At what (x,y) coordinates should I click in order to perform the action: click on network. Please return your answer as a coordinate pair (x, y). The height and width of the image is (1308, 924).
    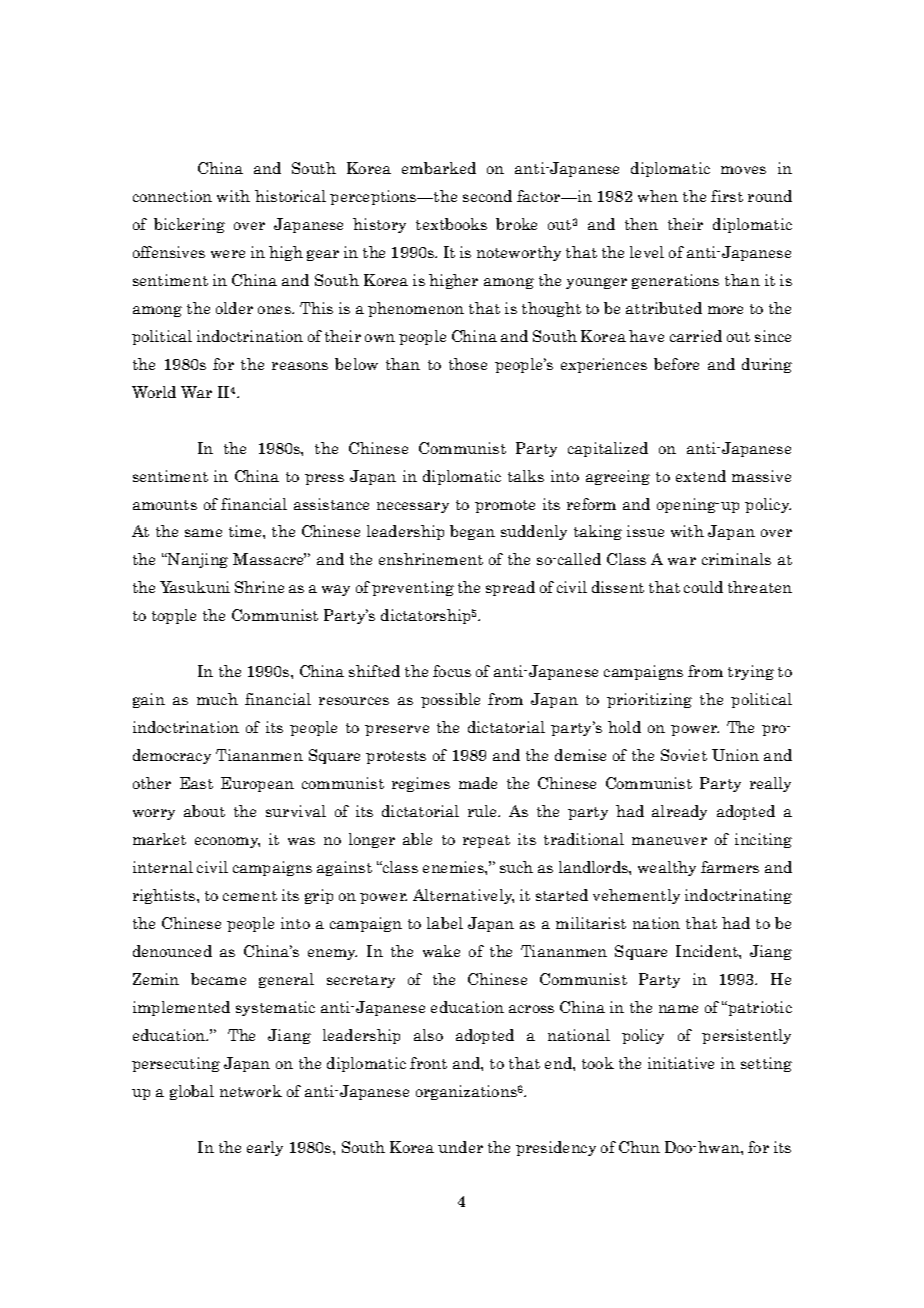
    Looking at the image, I should click on (251, 1091).
